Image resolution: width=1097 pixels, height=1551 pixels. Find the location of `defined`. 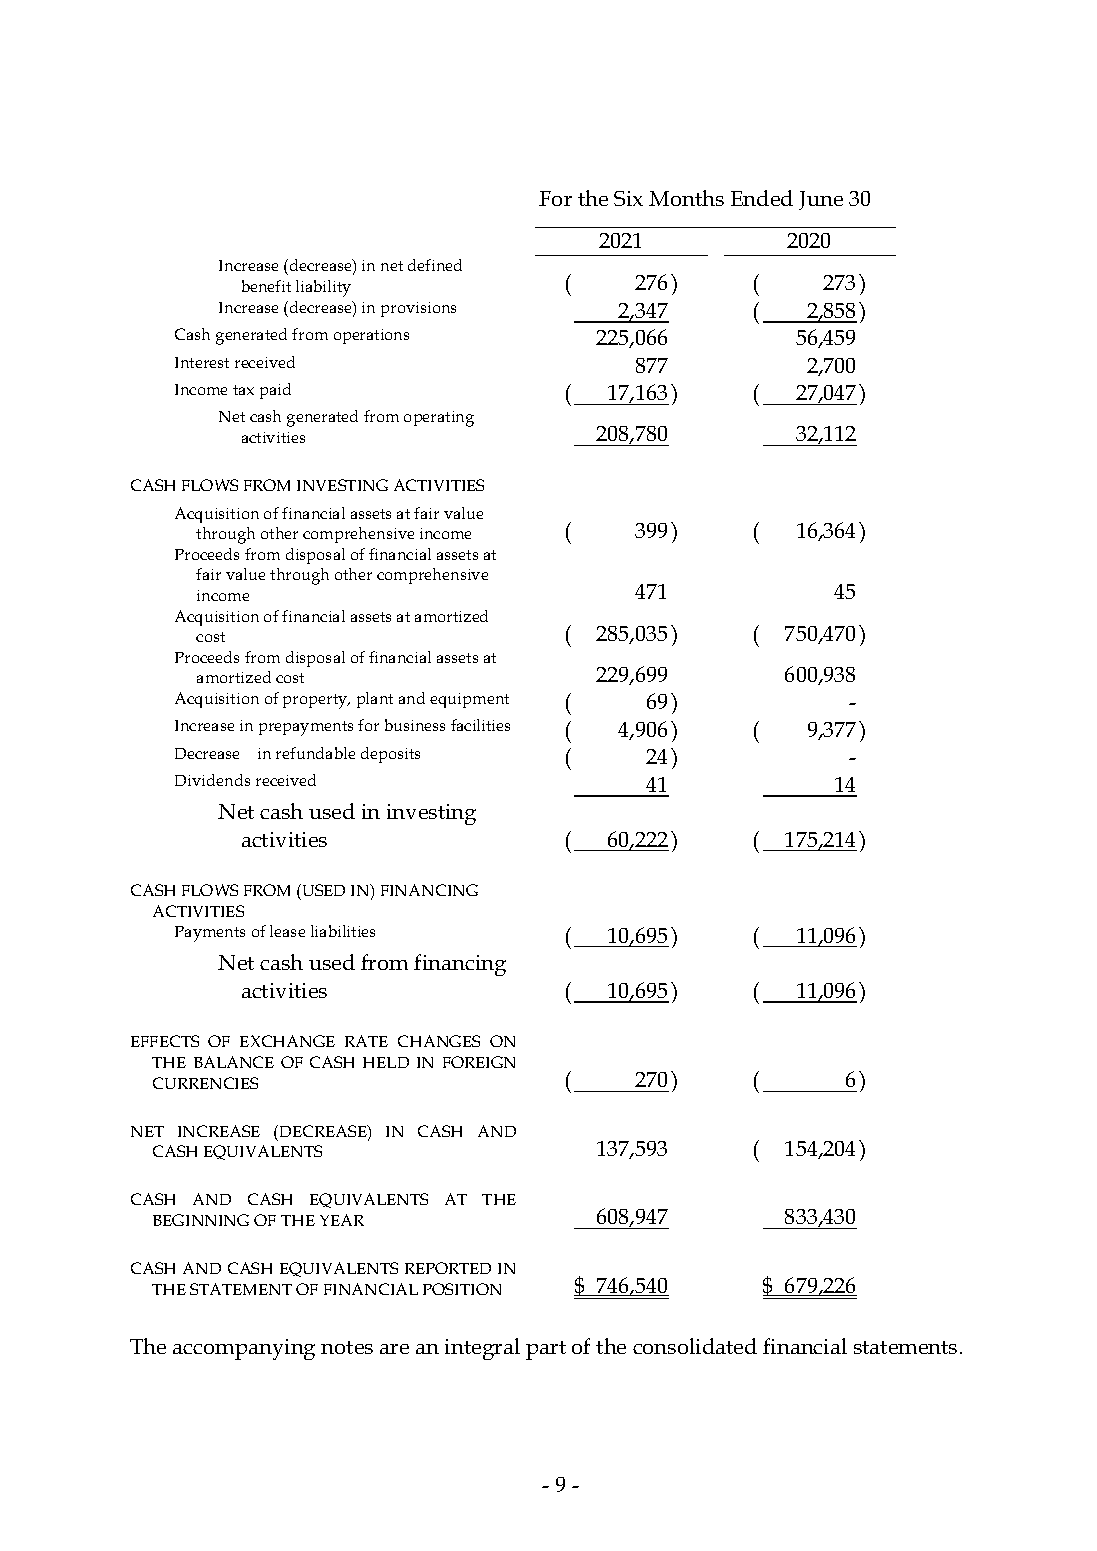

defined is located at coordinates (435, 265).
